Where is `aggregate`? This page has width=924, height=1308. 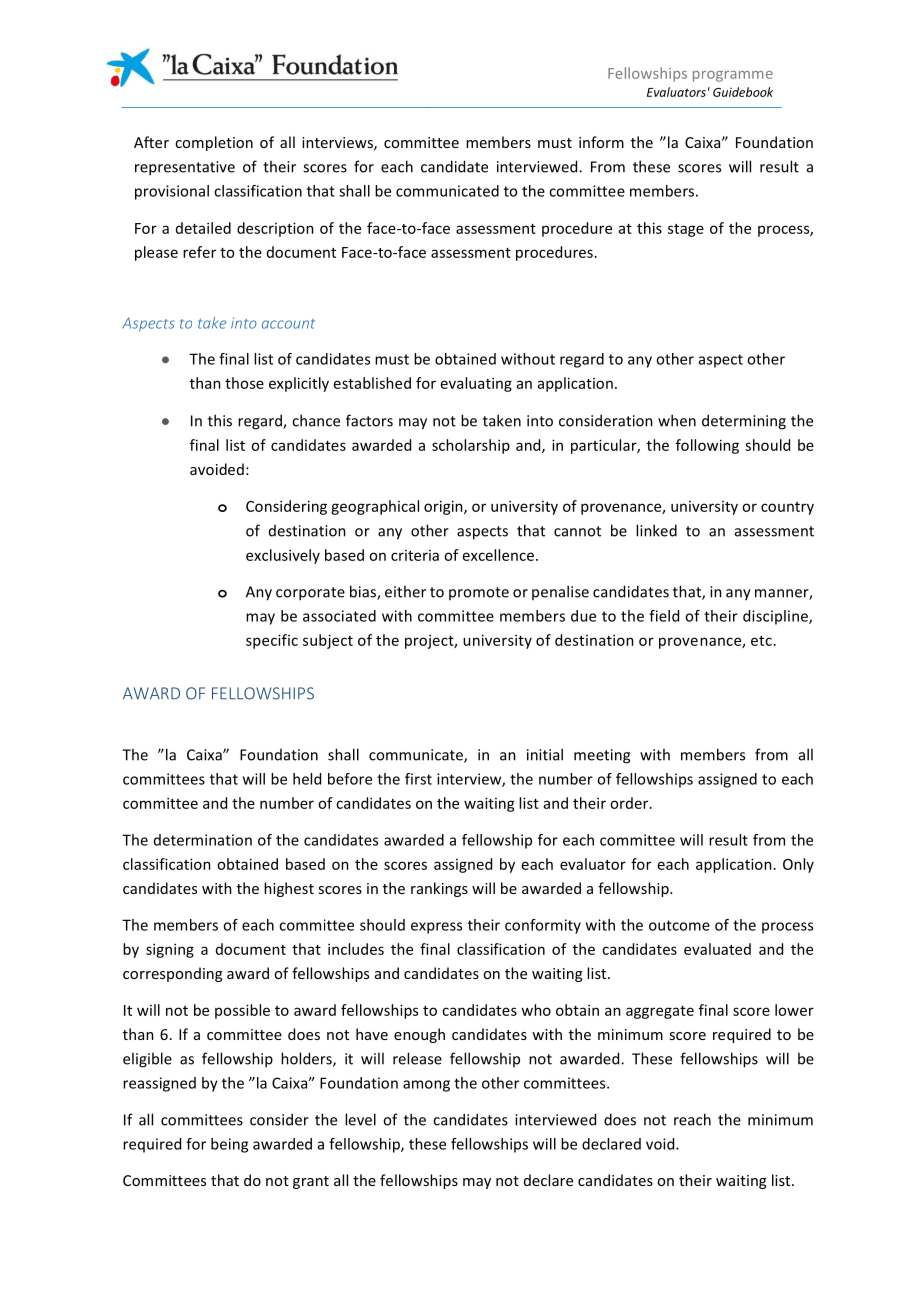 aggregate is located at coordinates (660, 1012).
